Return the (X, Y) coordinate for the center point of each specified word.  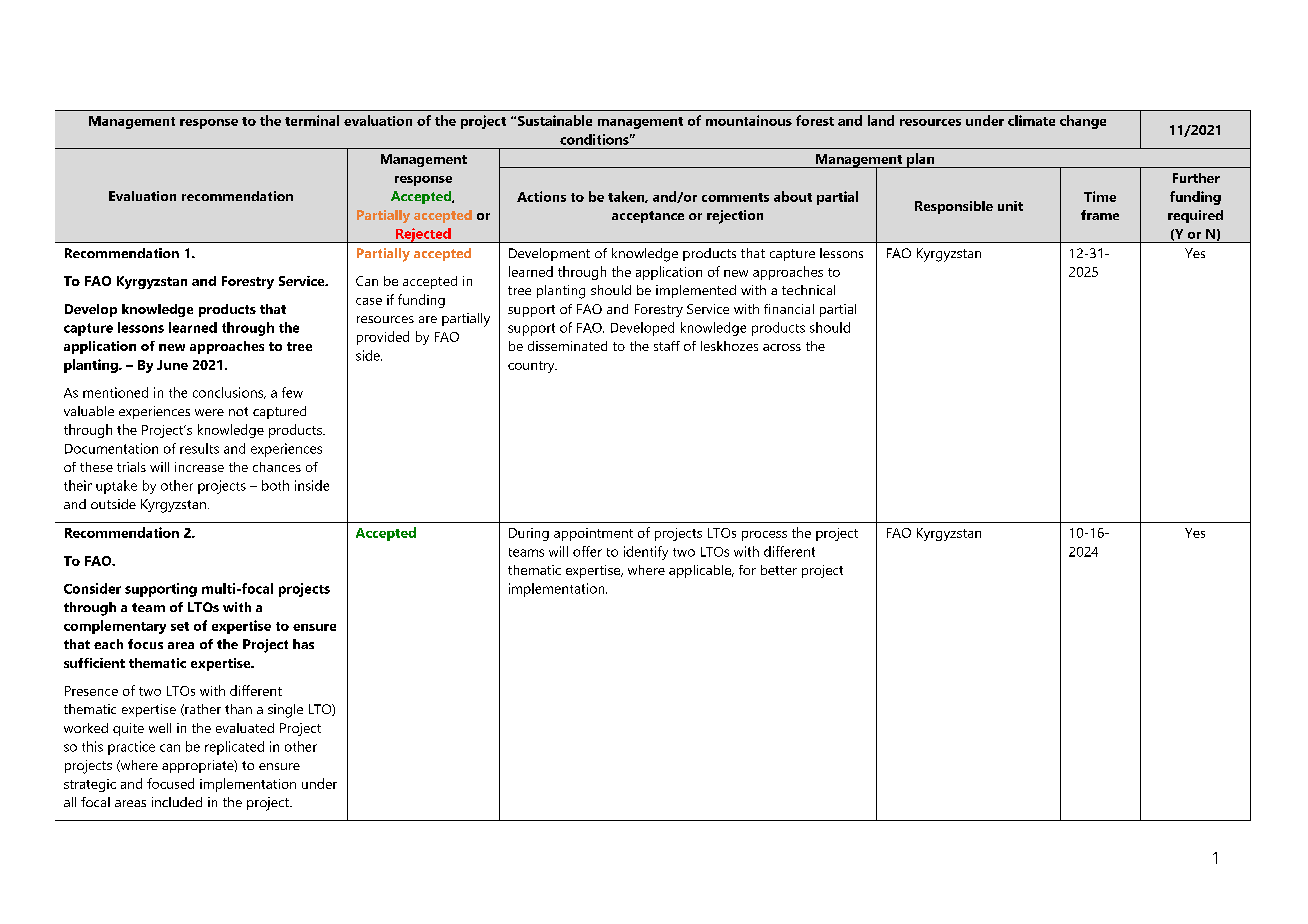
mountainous (749, 120)
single (285, 711)
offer (587, 551)
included (177, 802)
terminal (312, 120)
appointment (593, 534)
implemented (696, 291)
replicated (234, 748)
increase (199, 467)
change (1083, 122)
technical (808, 290)
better (779, 570)
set (180, 626)
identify (646, 553)
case (369, 301)
